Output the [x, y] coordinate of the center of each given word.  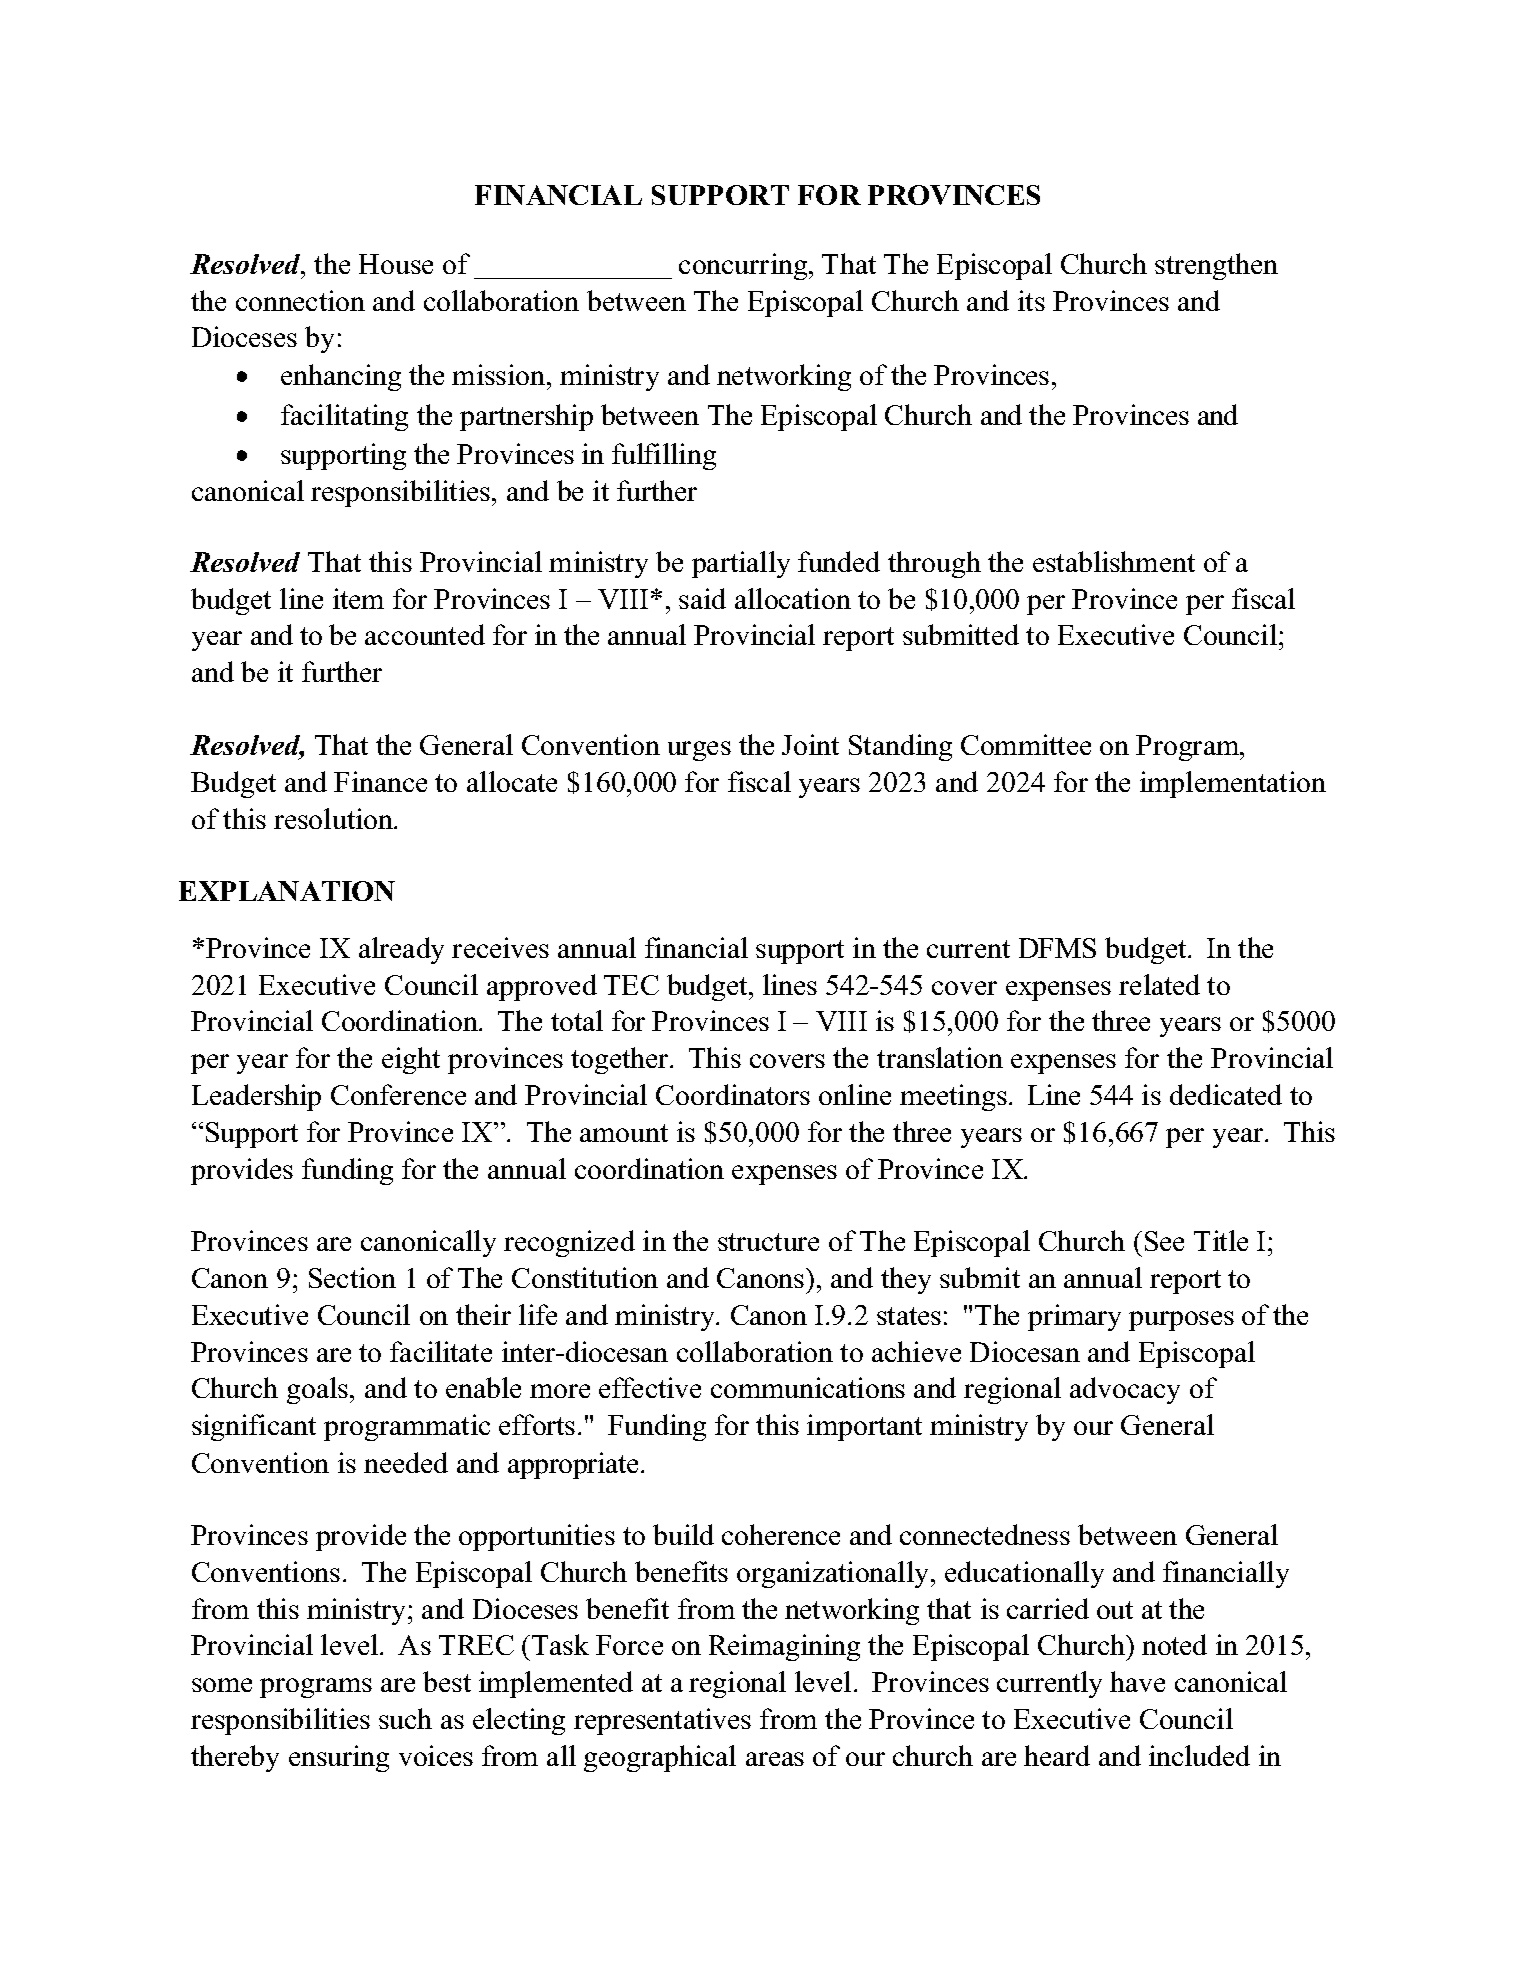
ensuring [339, 1758]
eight [411, 1060]
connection [300, 300]
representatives [662, 1721]
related [1159, 984]
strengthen [1216, 266]
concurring [744, 266]
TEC [631, 985]
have [1137, 1681]
